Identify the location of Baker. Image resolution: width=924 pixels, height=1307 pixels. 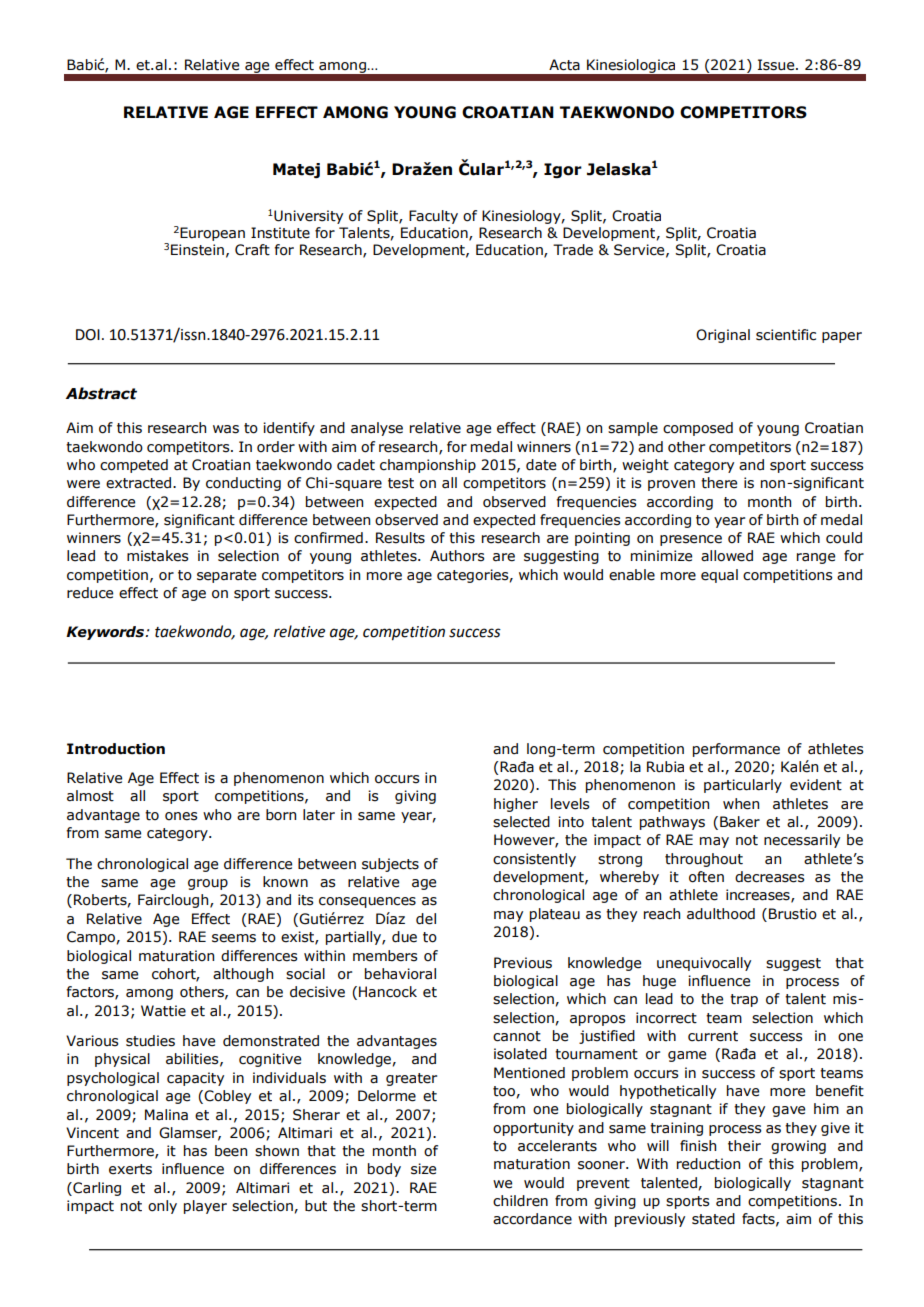
(740, 822).
